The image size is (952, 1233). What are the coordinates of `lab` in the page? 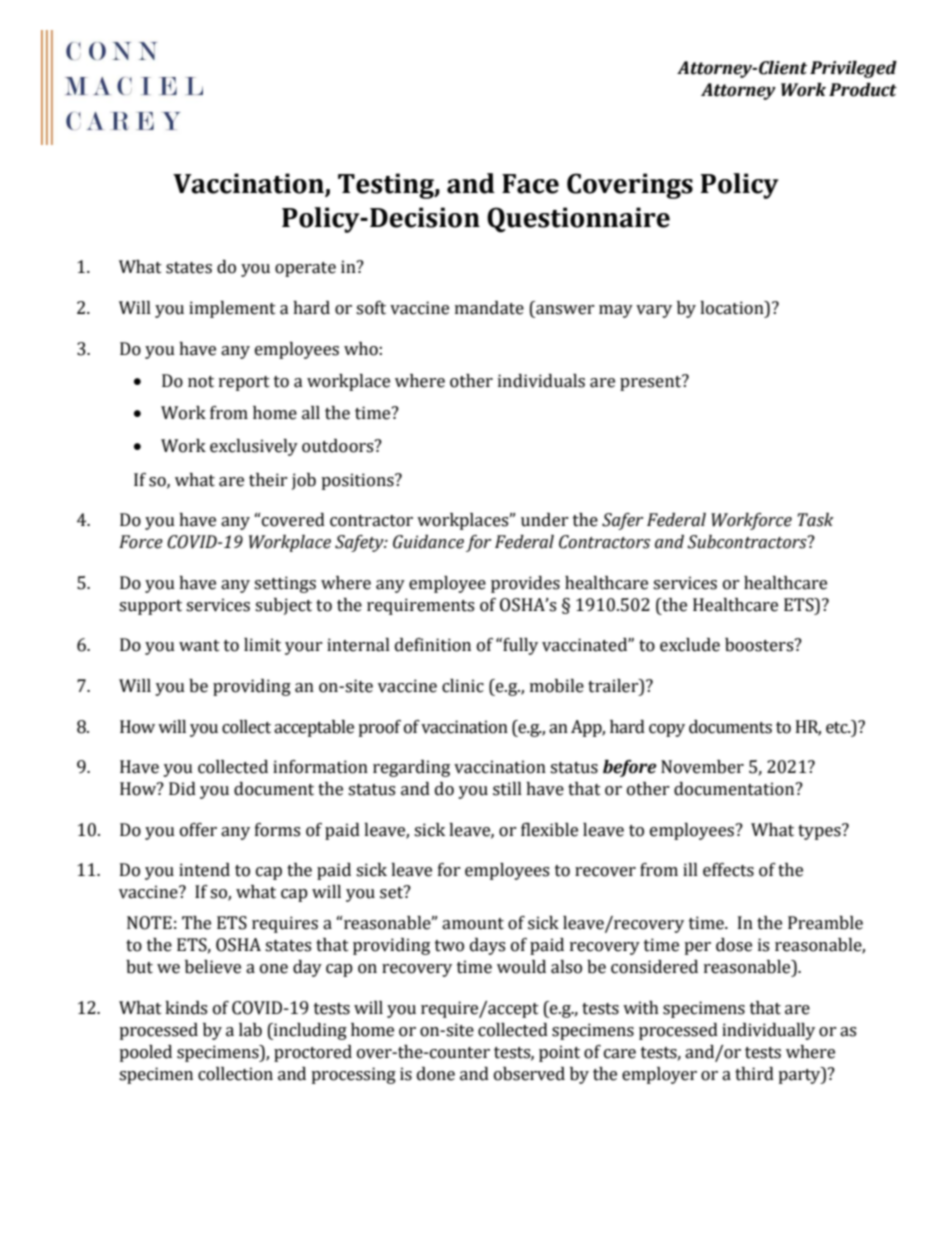 It's located at (250, 1030).
